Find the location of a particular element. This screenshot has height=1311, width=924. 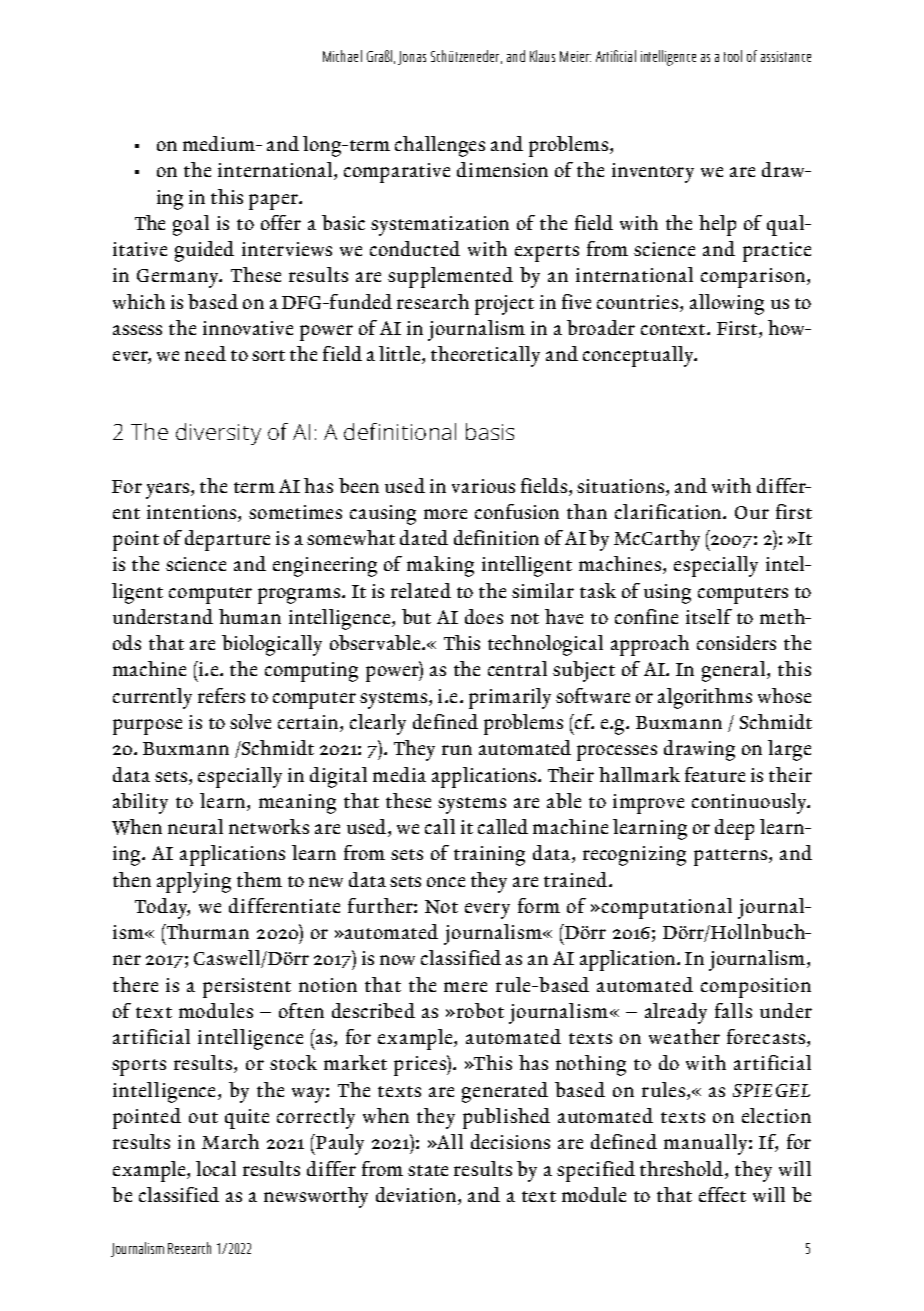

local is located at coordinates (216, 1168).
